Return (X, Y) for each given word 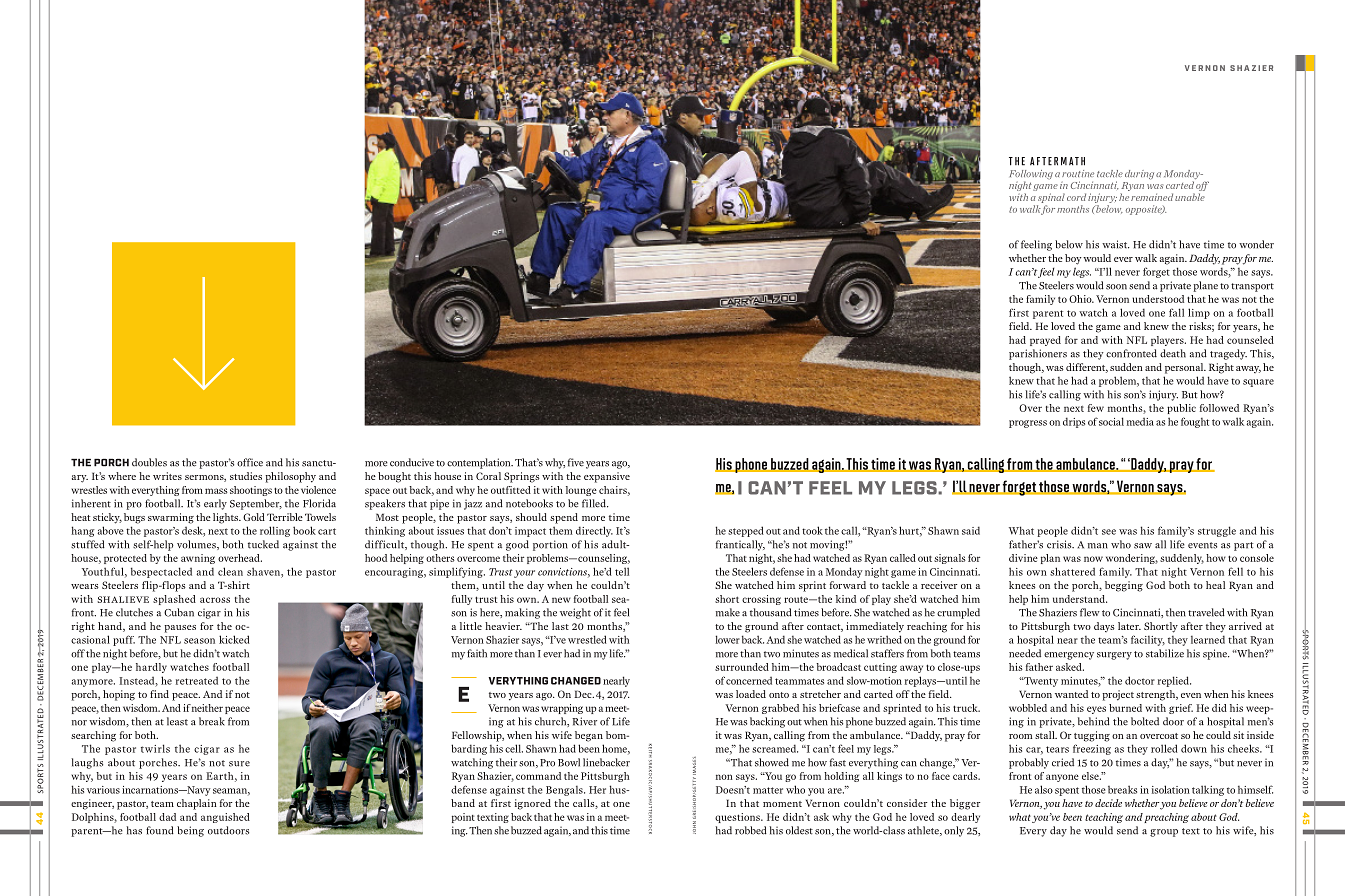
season (199, 641)
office (250, 462)
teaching (1104, 818)
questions (738, 818)
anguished (225, 818)
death (1173, 353)
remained (1152, 197)
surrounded (742, 667)
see (1109, 532)
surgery (1114, 656)
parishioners (1038, 354)
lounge (581, 491)
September (256, 504)
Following (1031, 176)
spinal (1051, 198)
